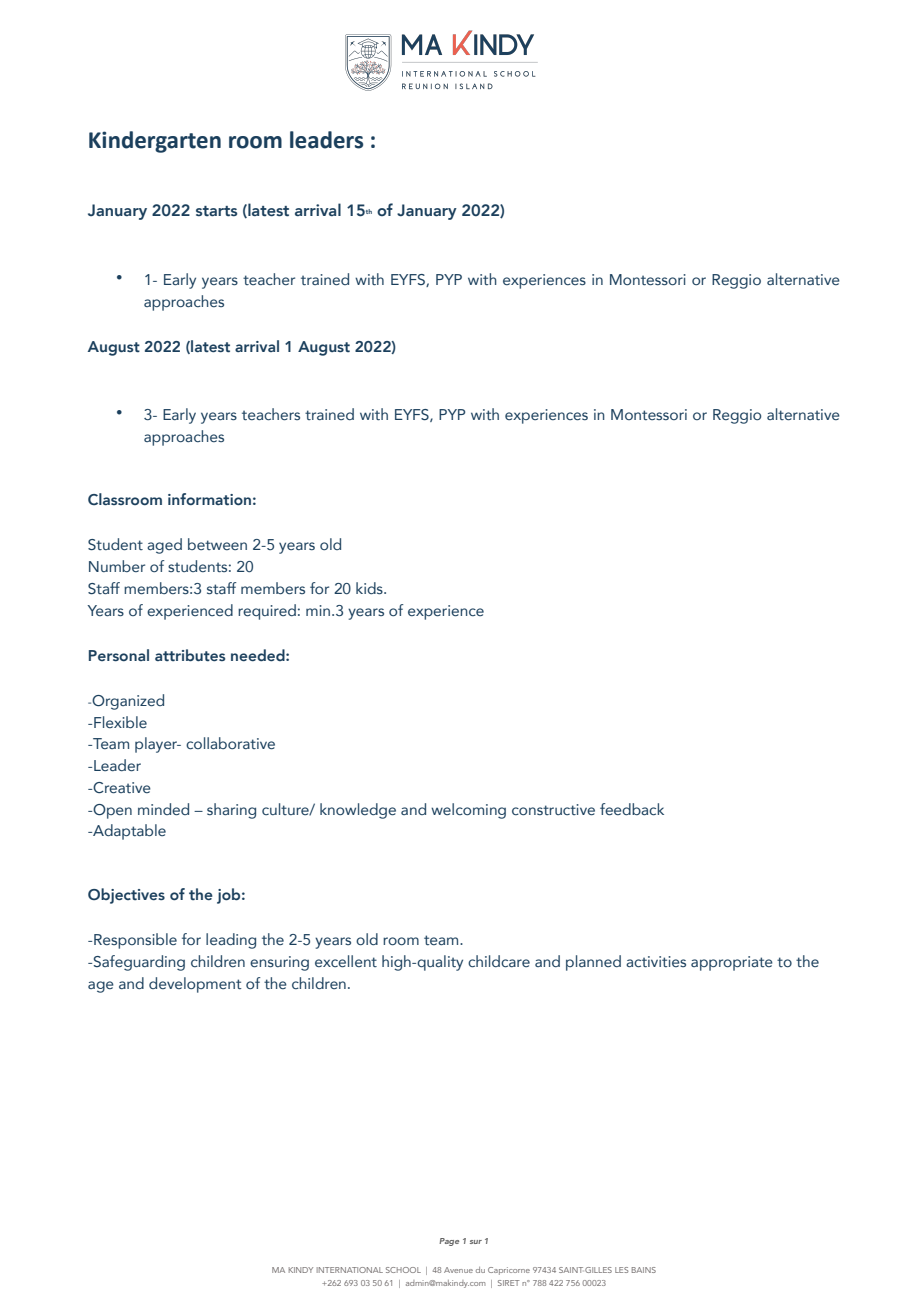  I want to click on development, so click(195, 985).
